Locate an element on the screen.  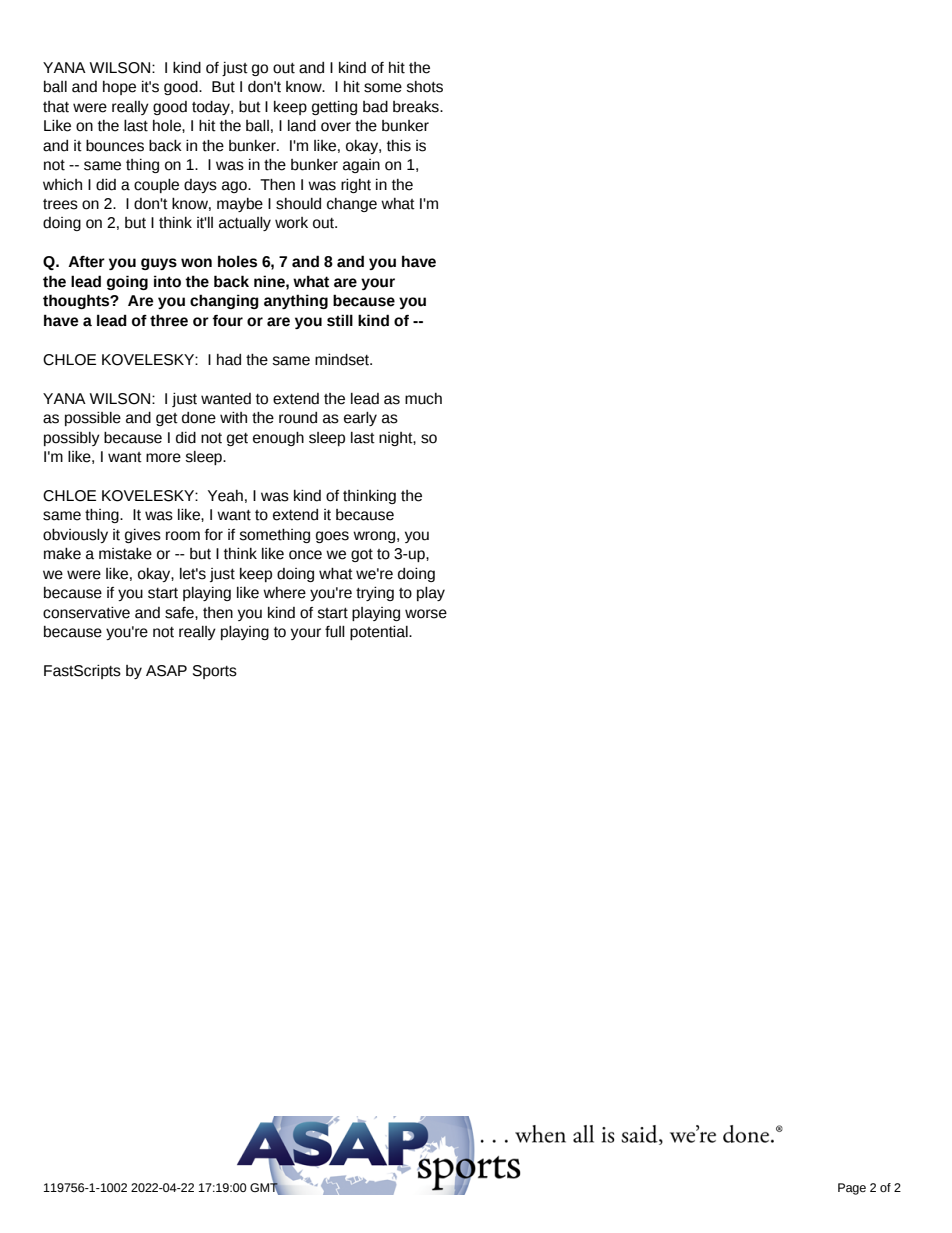
shots is located at coordinates (424, 87).
